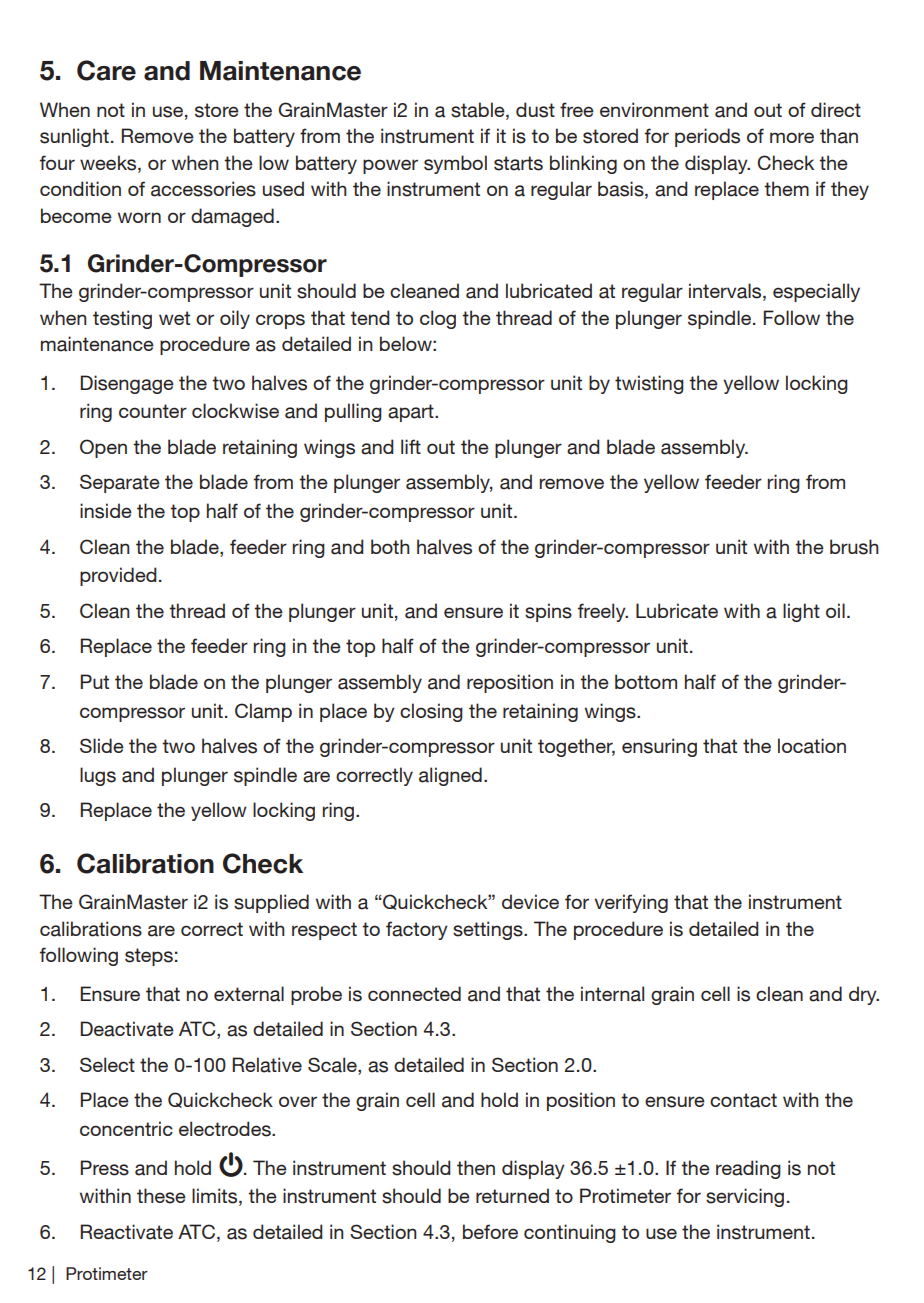 This screenshot has height=1303, width=924. What do you see at coordinates (535, 110) in the screenshot?
I see `dust` at bounding box center [535, 110].
